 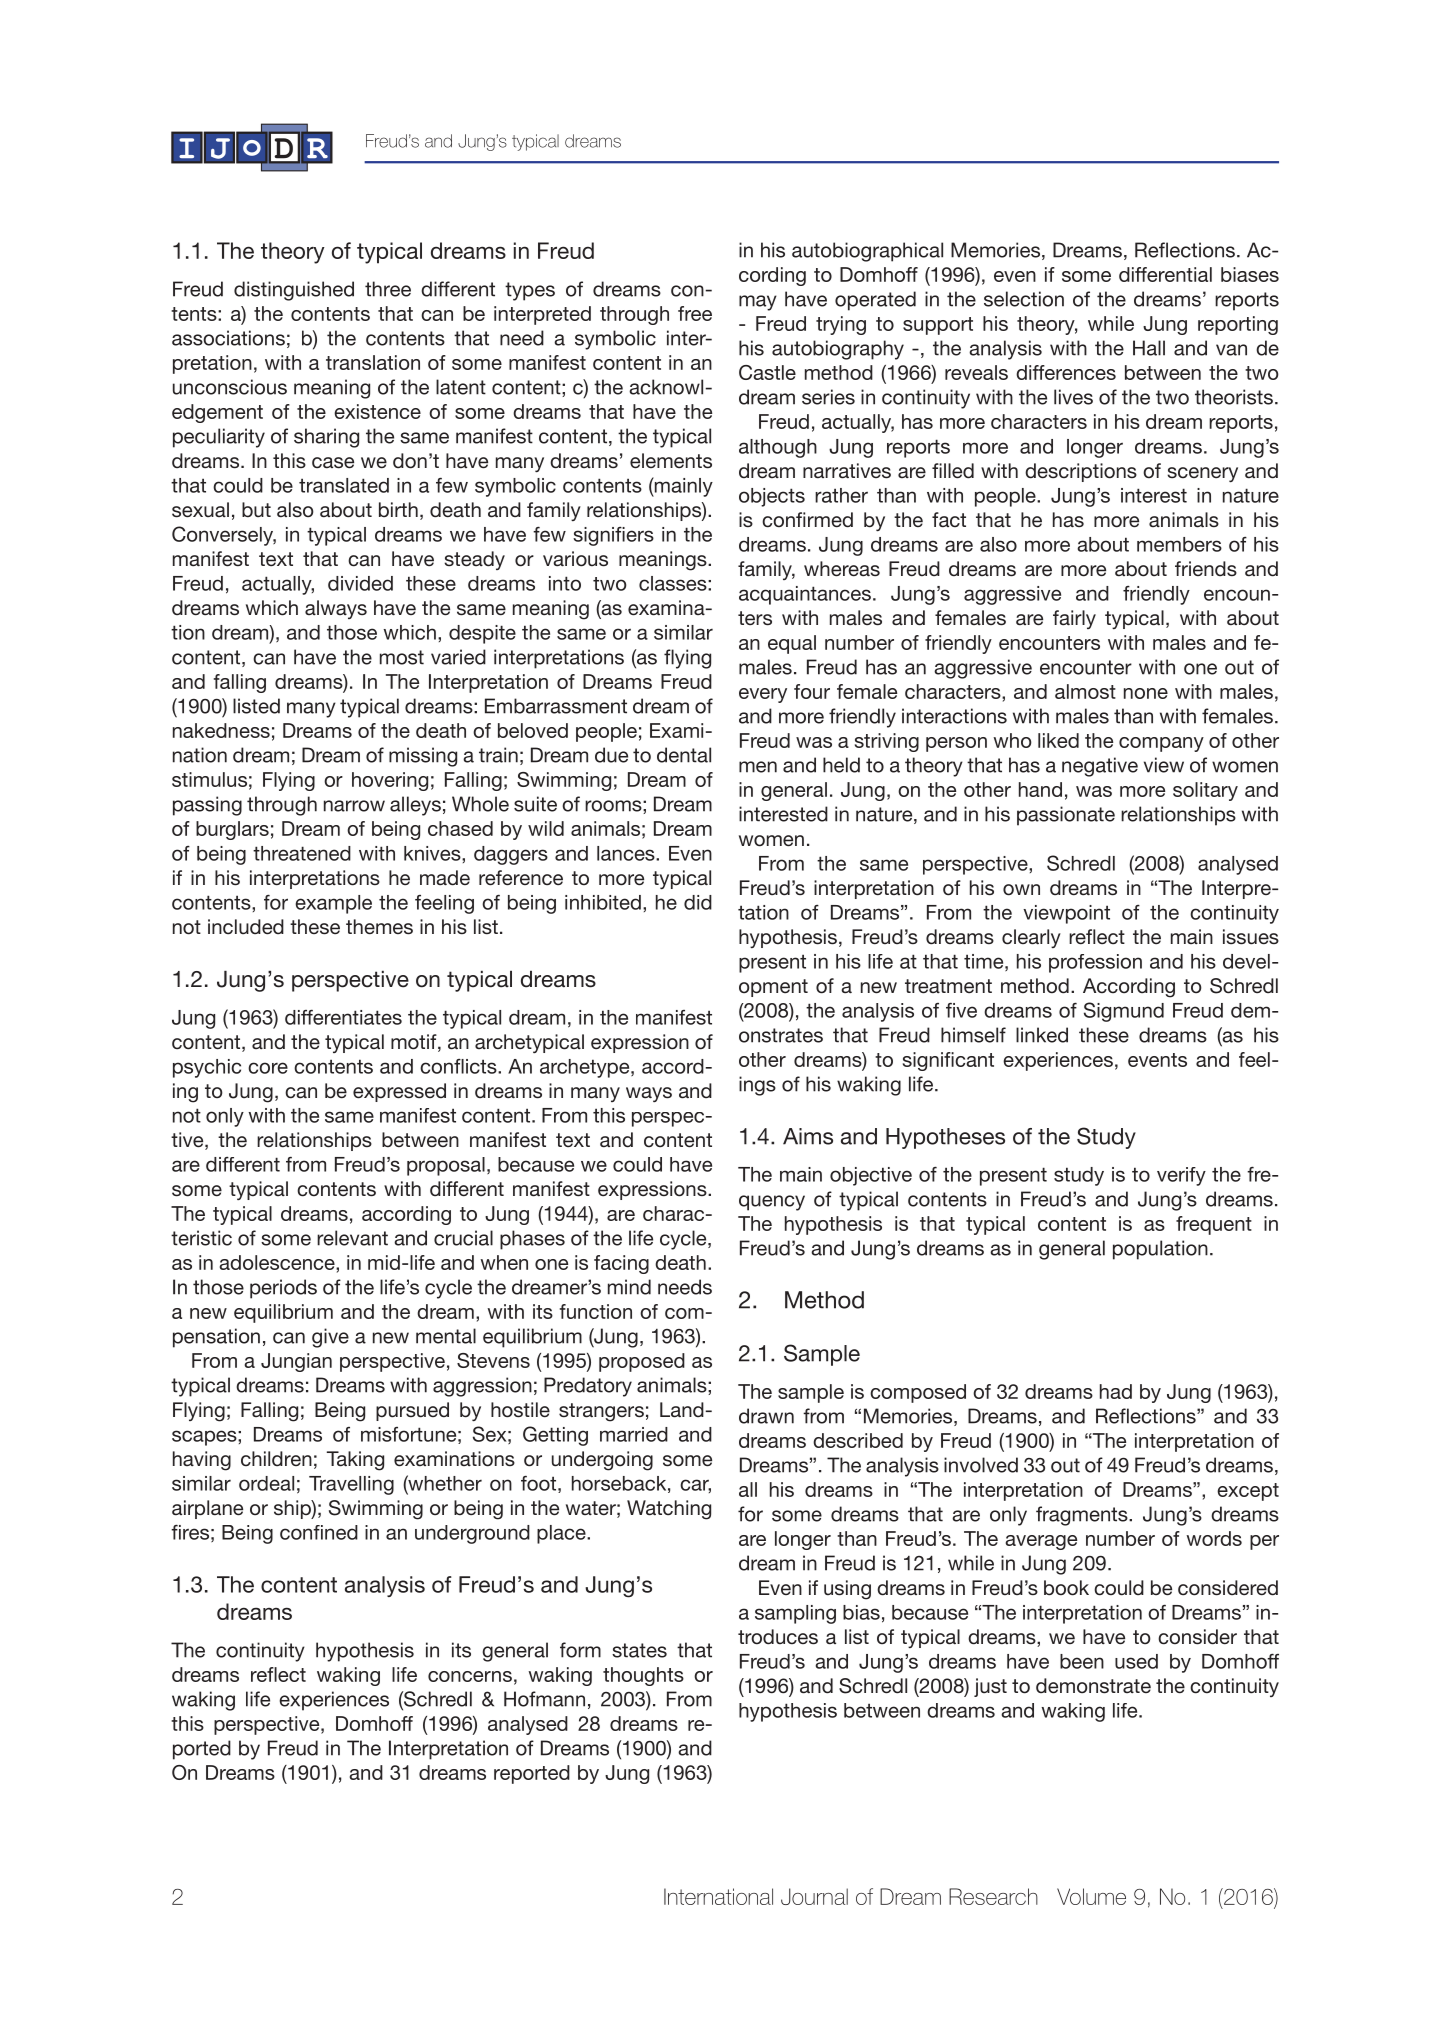 What do you see at coordinates (642, 1362) in the screenshot?
I see `proposed` at bounding box center [642, 1362].
